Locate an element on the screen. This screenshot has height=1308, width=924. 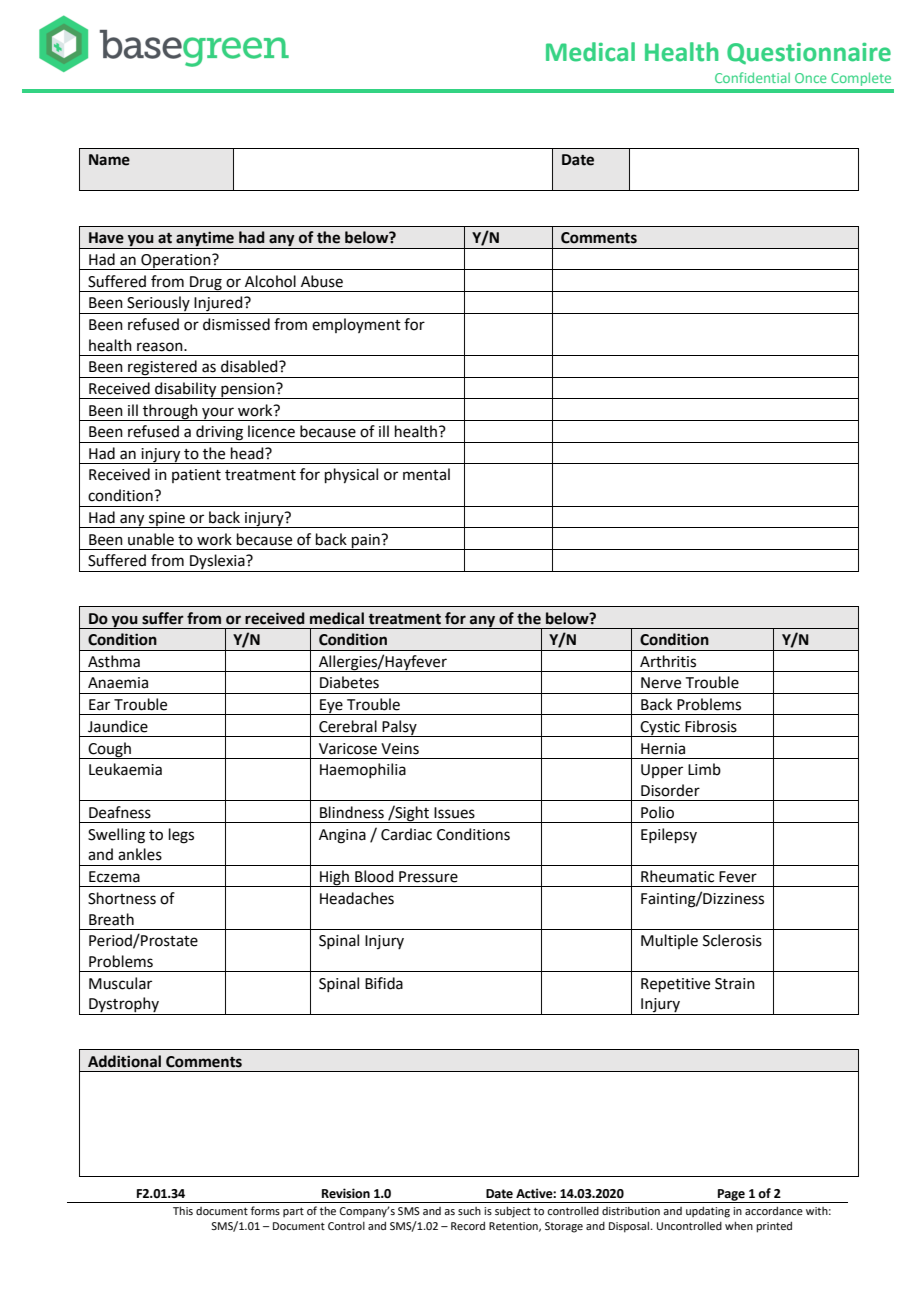
Name is located at coordinates (109, 160).
